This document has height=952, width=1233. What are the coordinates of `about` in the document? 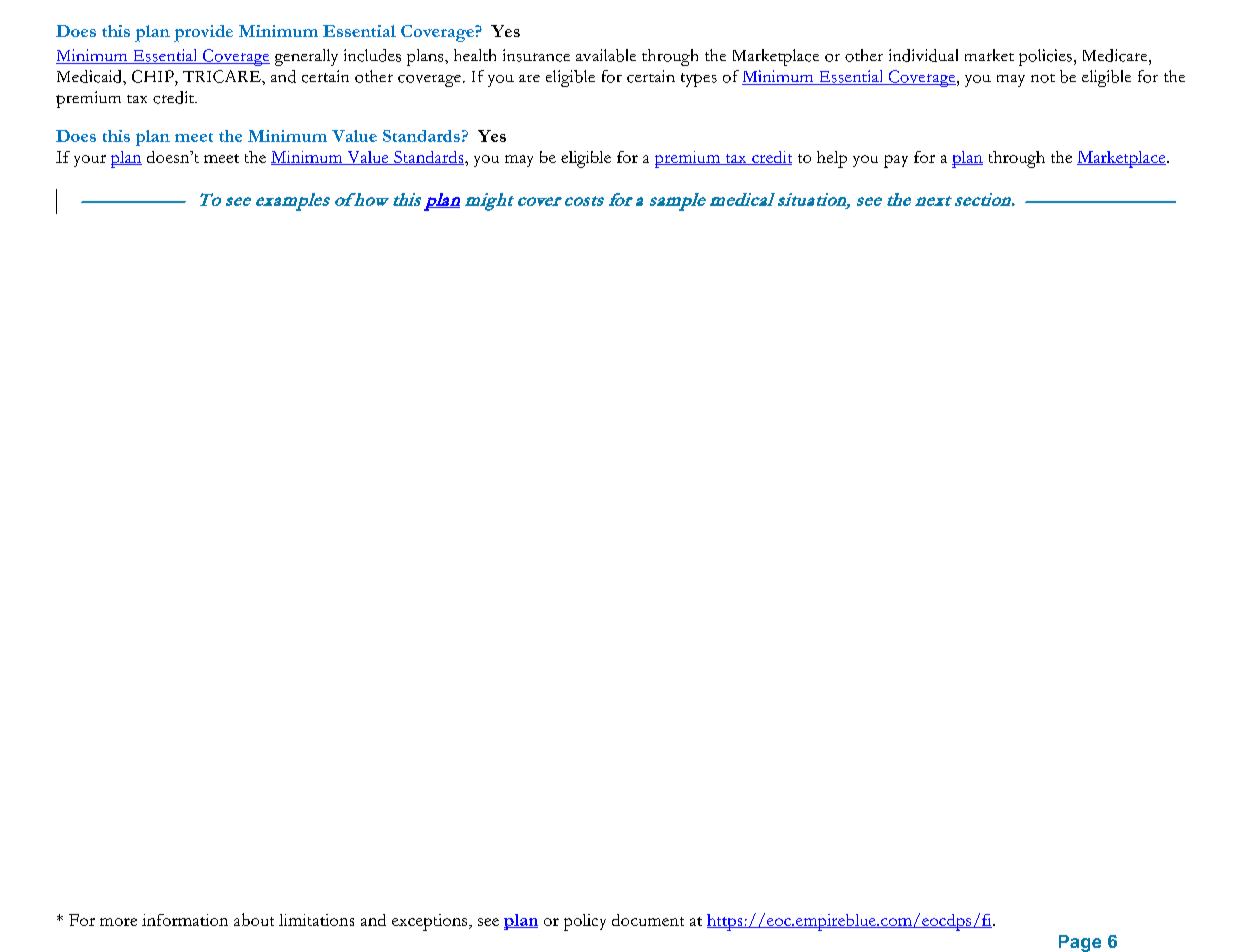 It's located at (254, 919).
